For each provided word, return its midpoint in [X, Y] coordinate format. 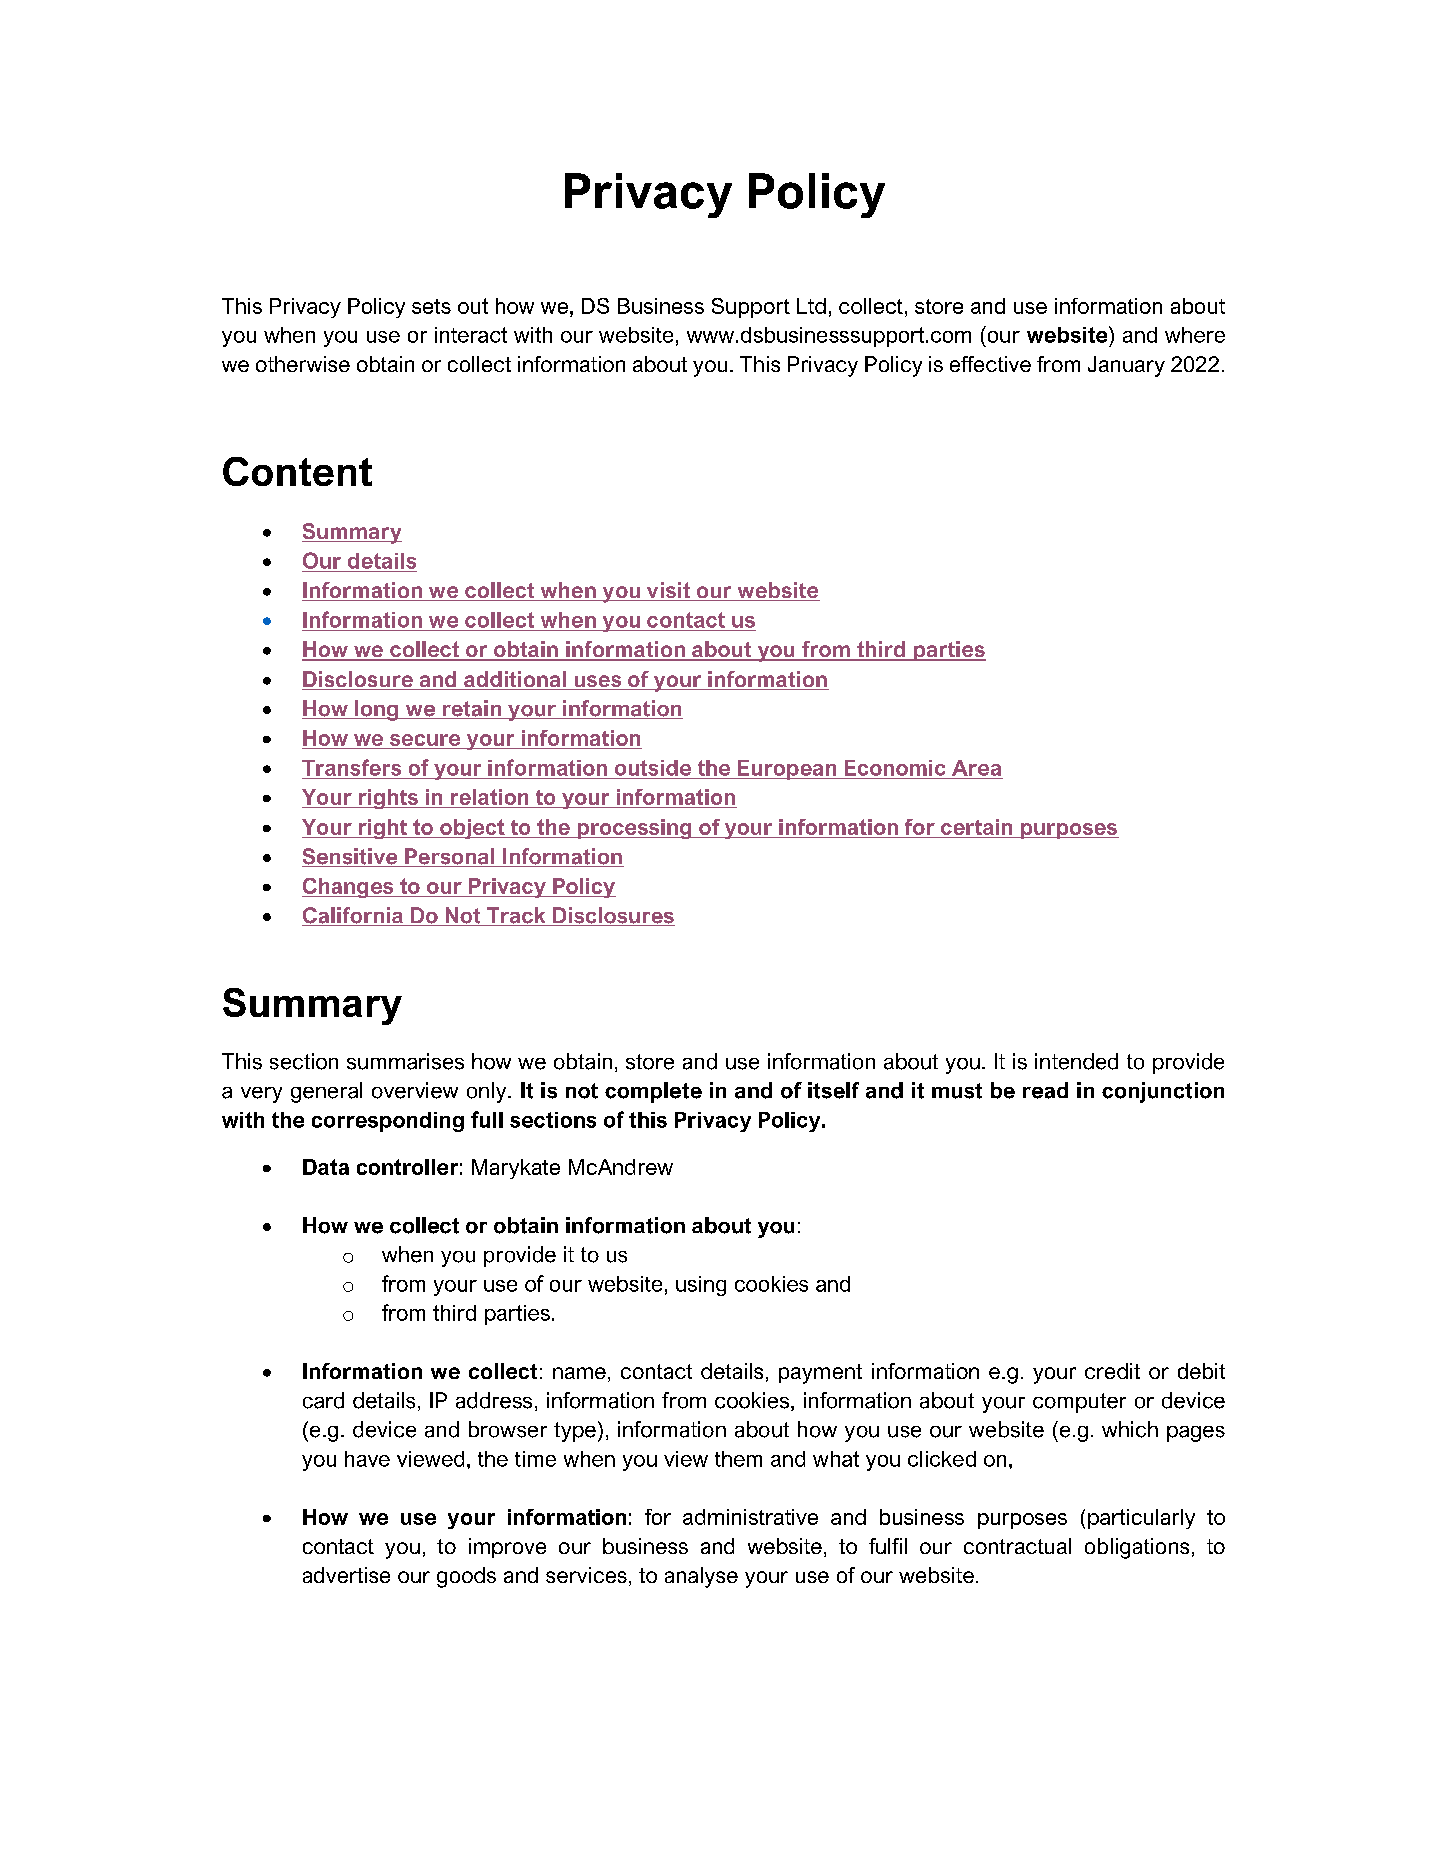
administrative [750, 1517]
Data [326, 1167]
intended [1076, 1061]
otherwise [303, 364]
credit [1112, 1371]
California [353, 916]
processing [634, 829]
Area [976, 768]
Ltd [811, 306]
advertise [346, 1575]
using [701, 1286]
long [377, 710]
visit [668, 591]
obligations [1137, 1548]
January [1126, 366]
